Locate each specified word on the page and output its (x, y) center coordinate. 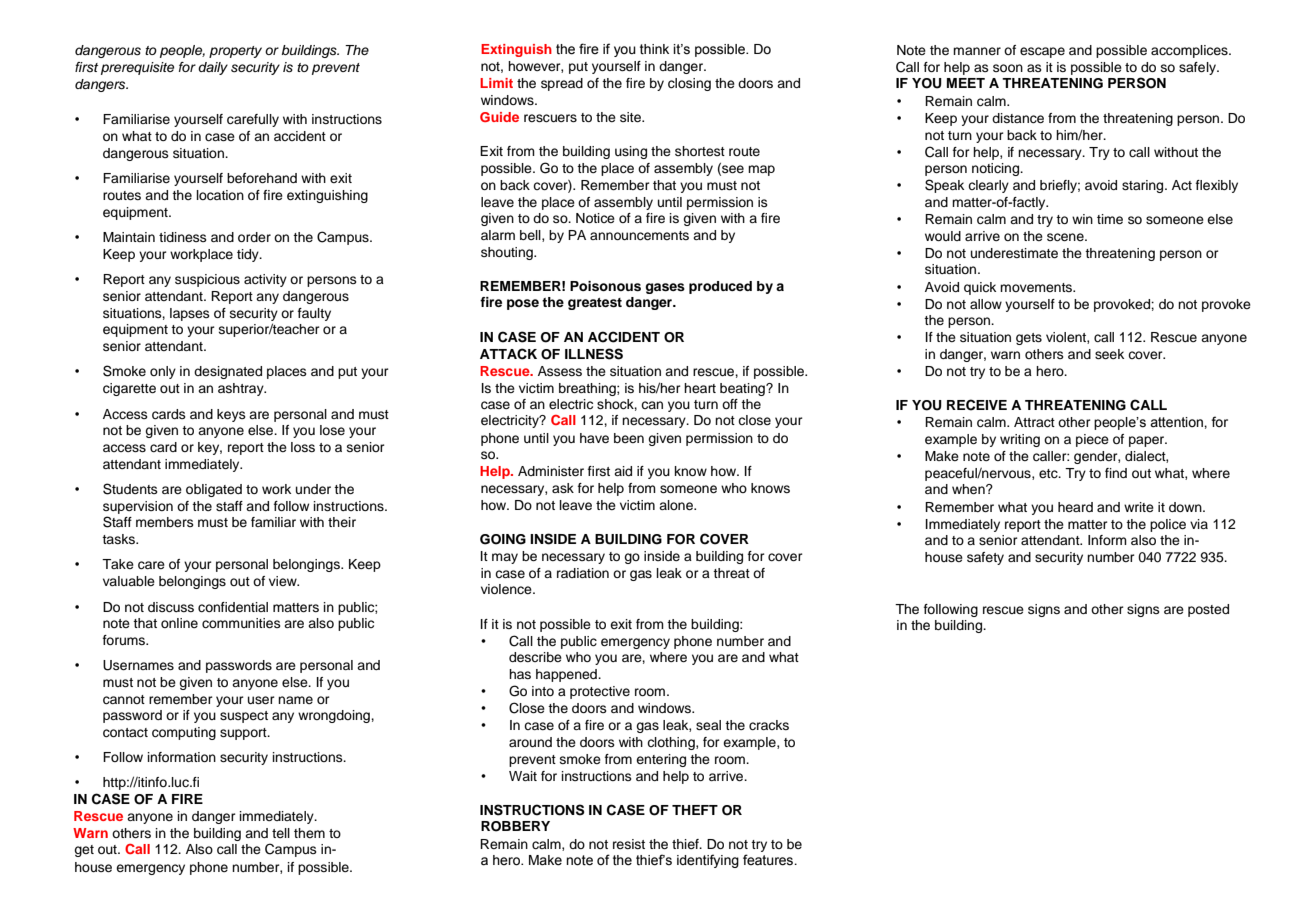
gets (1029, 339)
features (769, 860)
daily (213, 68)
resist (629, 844)
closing (689, 84)
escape (1042, 52)
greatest (595, 304)
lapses (190, 314)
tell (281, 833)
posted (1208, 610)
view (284, 581)
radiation (583, 573)
